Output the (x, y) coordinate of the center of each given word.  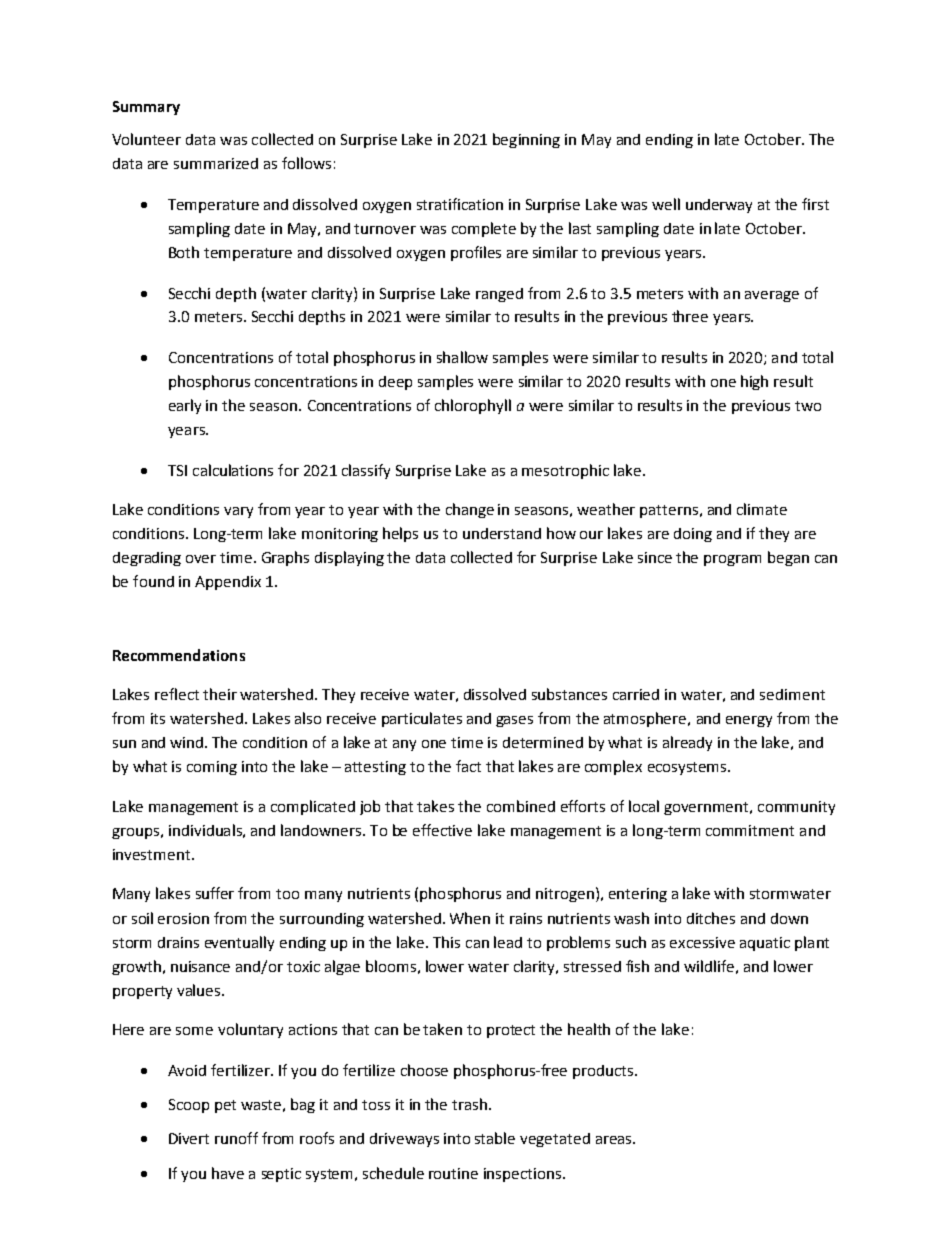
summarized (216, 163)
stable (495, 1138)
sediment (792, 694)
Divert (189, 1138)
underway (719, 206)
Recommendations (179, 655)
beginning (526, 140)
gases (514, 721)
